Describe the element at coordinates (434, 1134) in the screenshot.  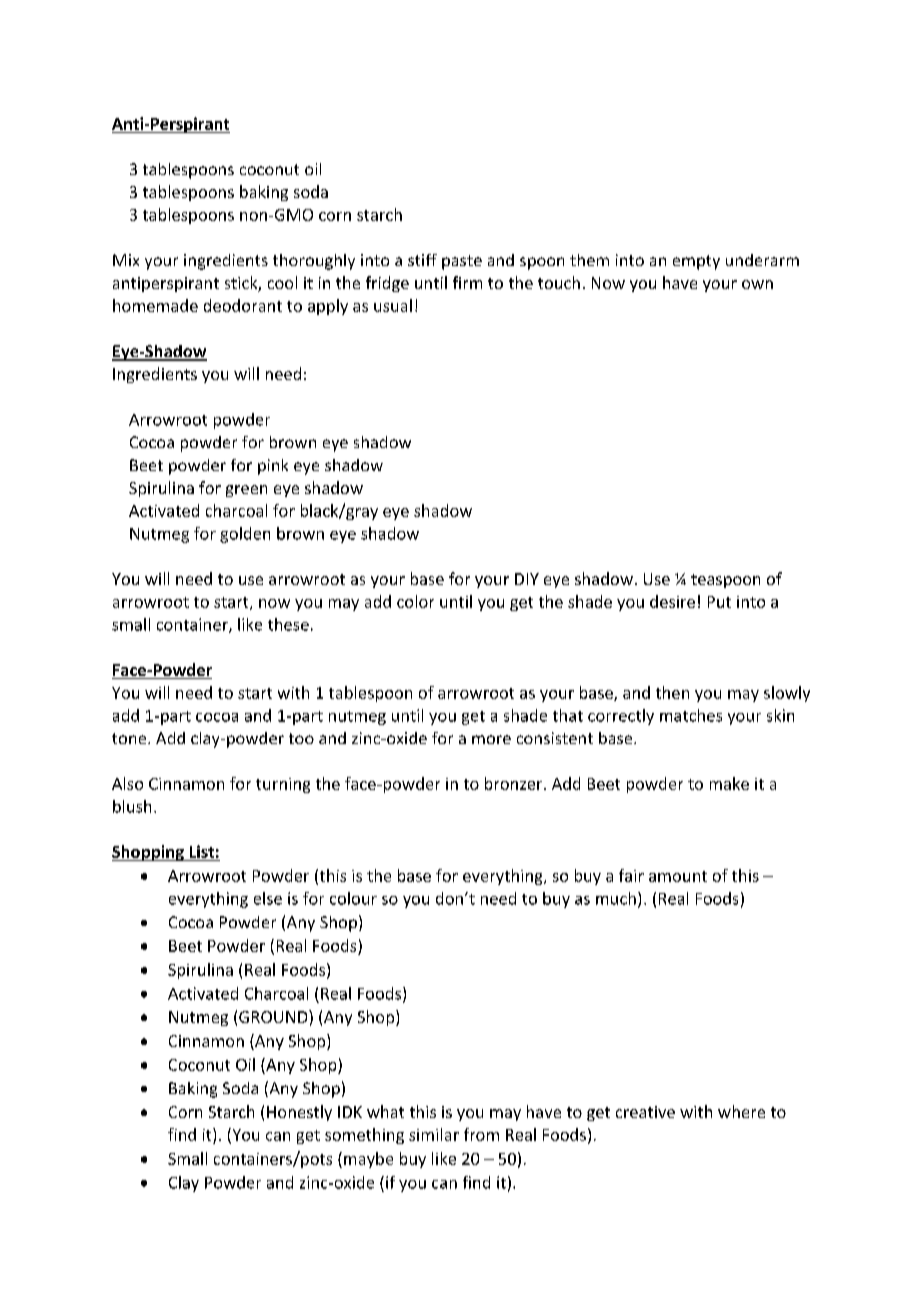
I see `similar` at that location.
